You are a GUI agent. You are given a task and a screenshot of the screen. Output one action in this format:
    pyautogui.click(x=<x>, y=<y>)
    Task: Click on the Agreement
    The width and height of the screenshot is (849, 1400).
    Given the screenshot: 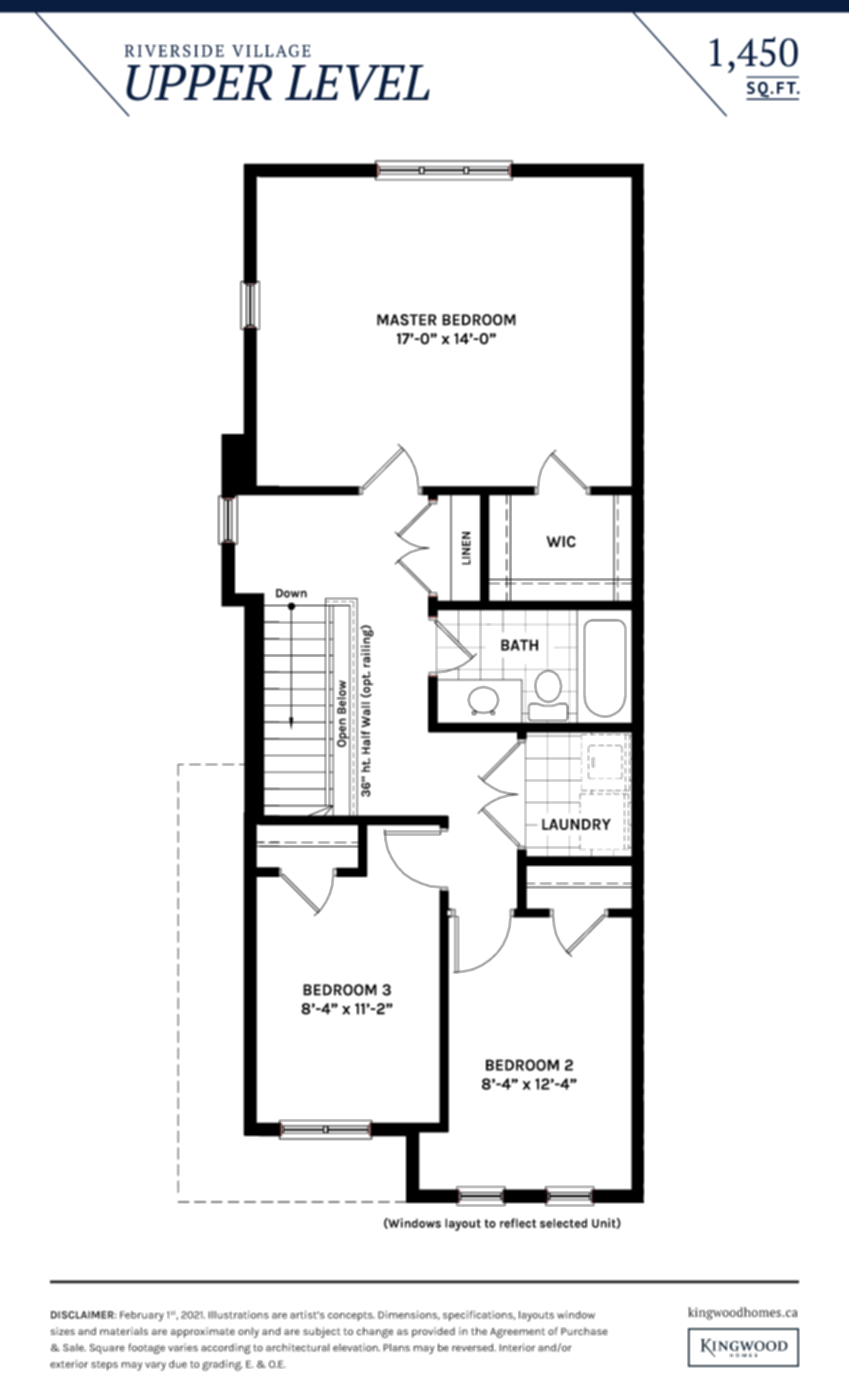 What is the action you would take?
    pyautogui.click(x=517, y=1333)
